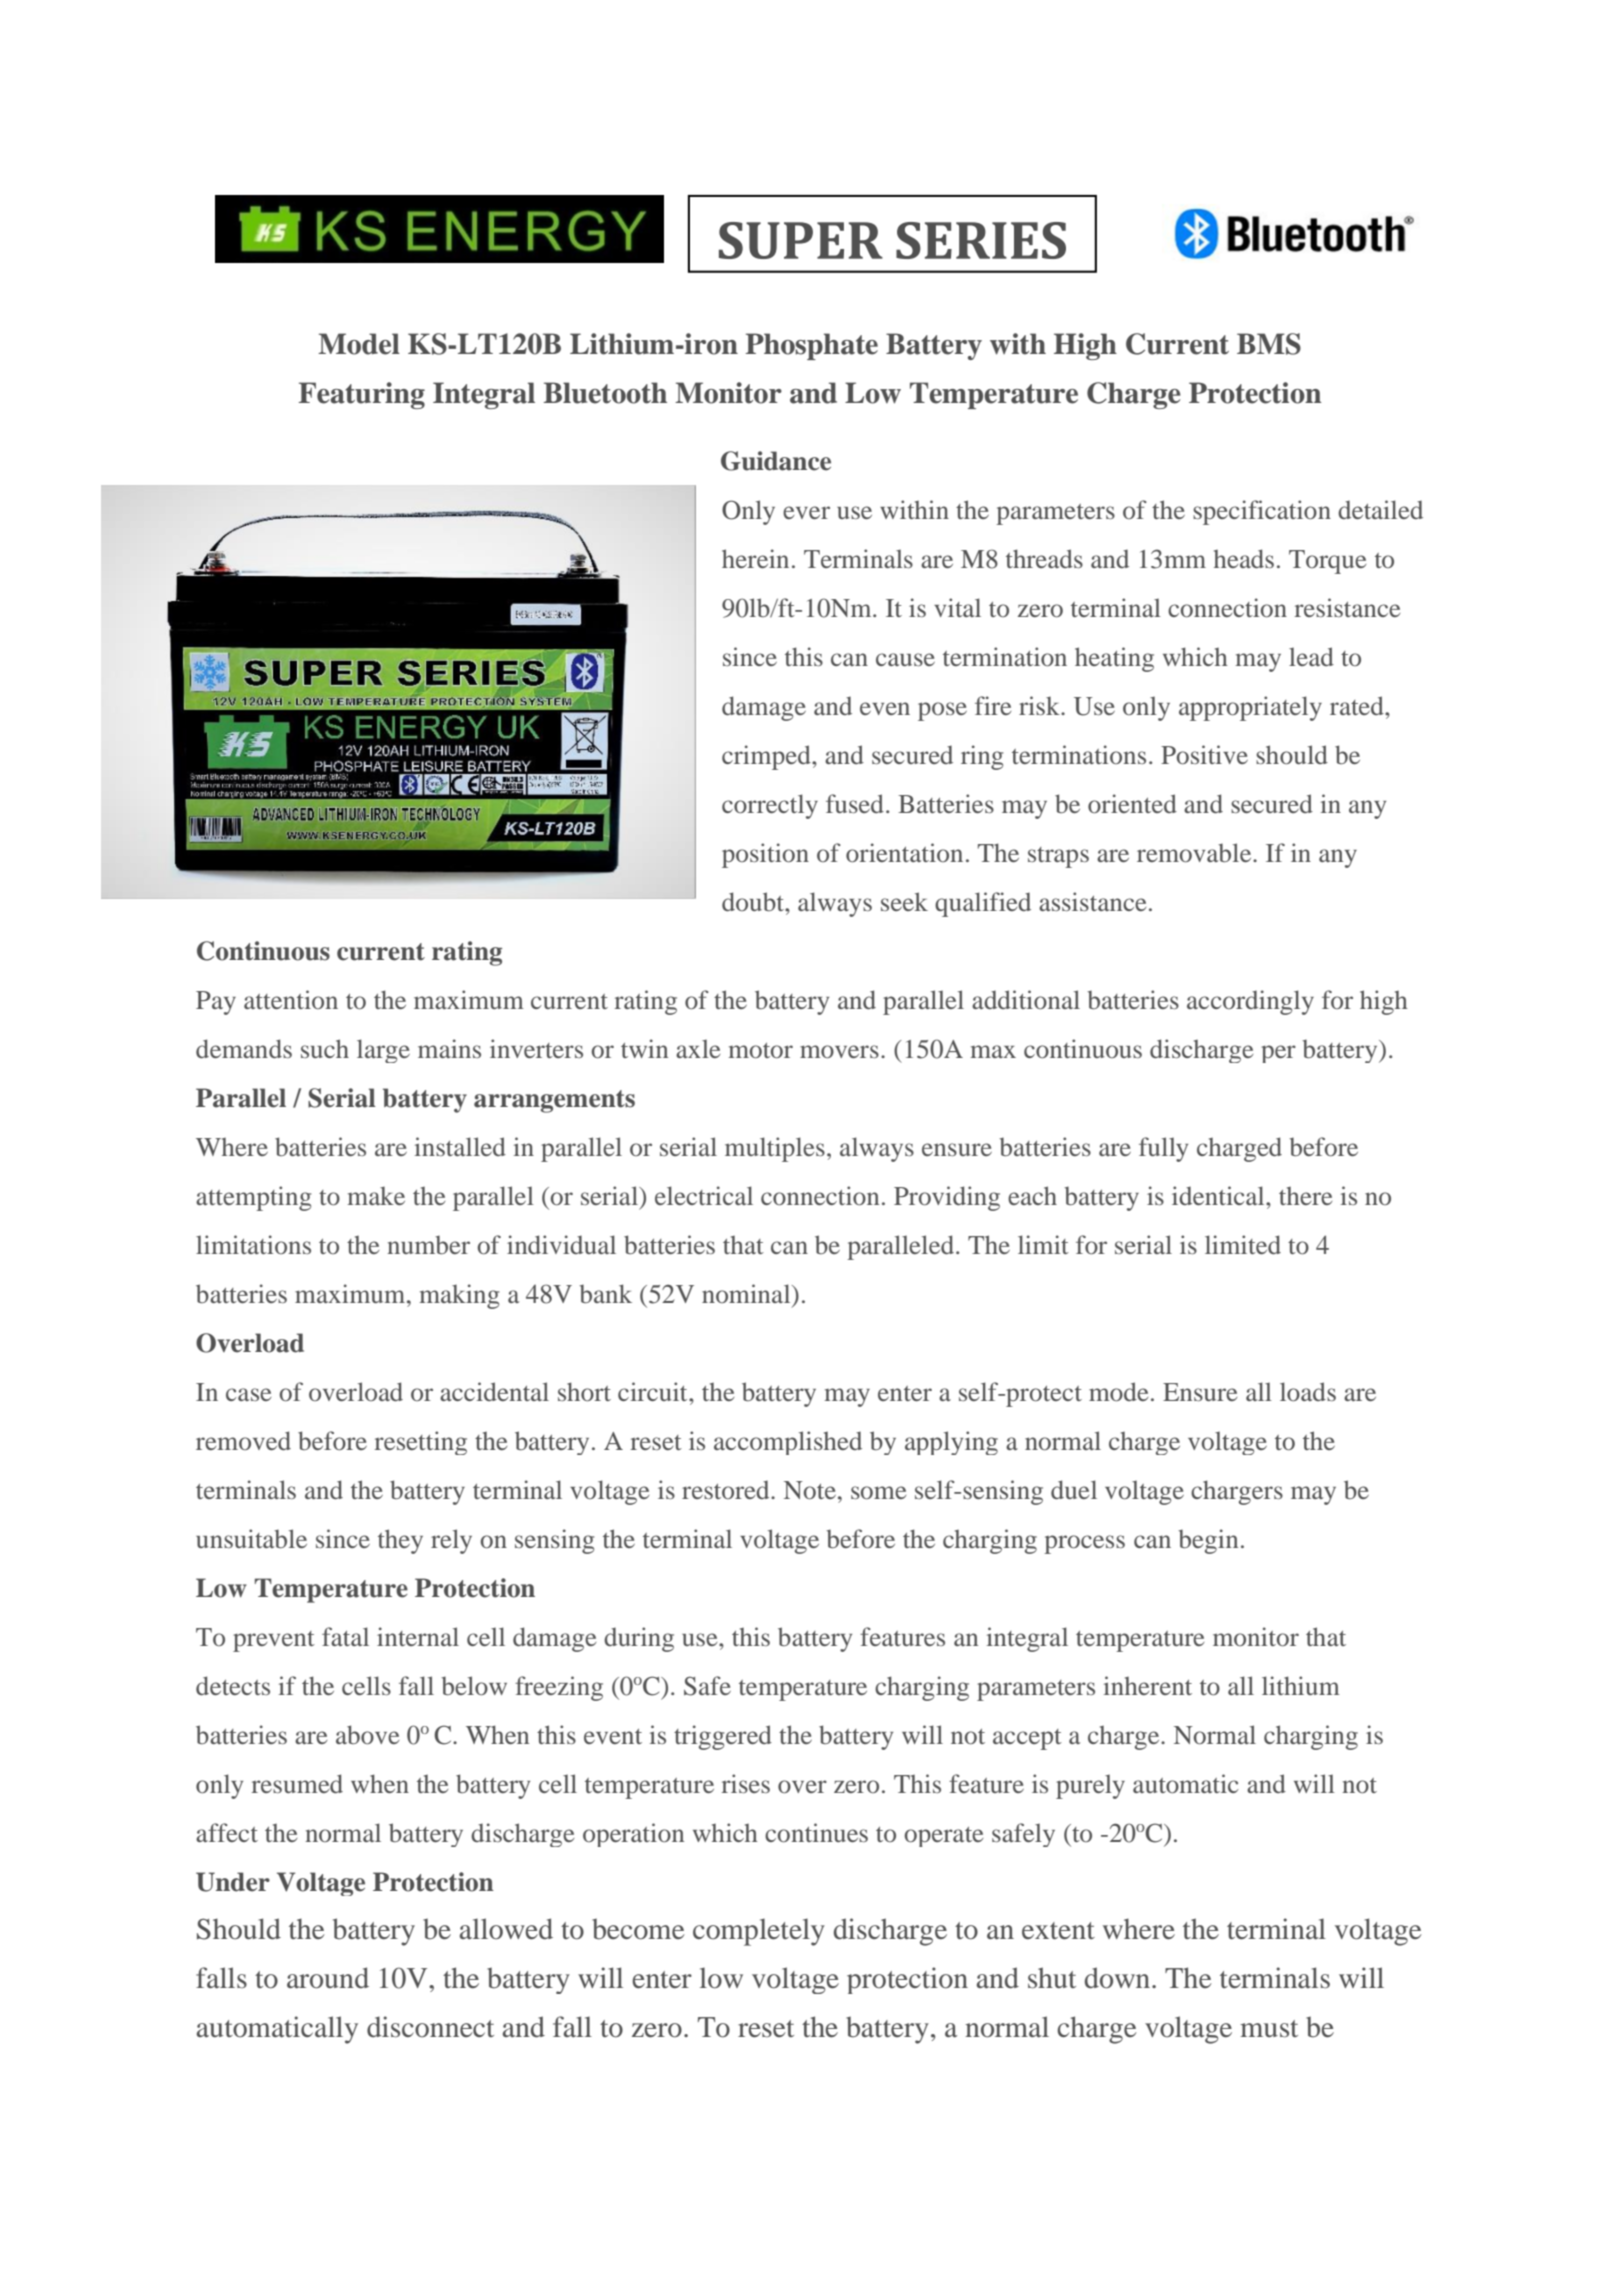  I want to click on make, so click(376, 1196).
